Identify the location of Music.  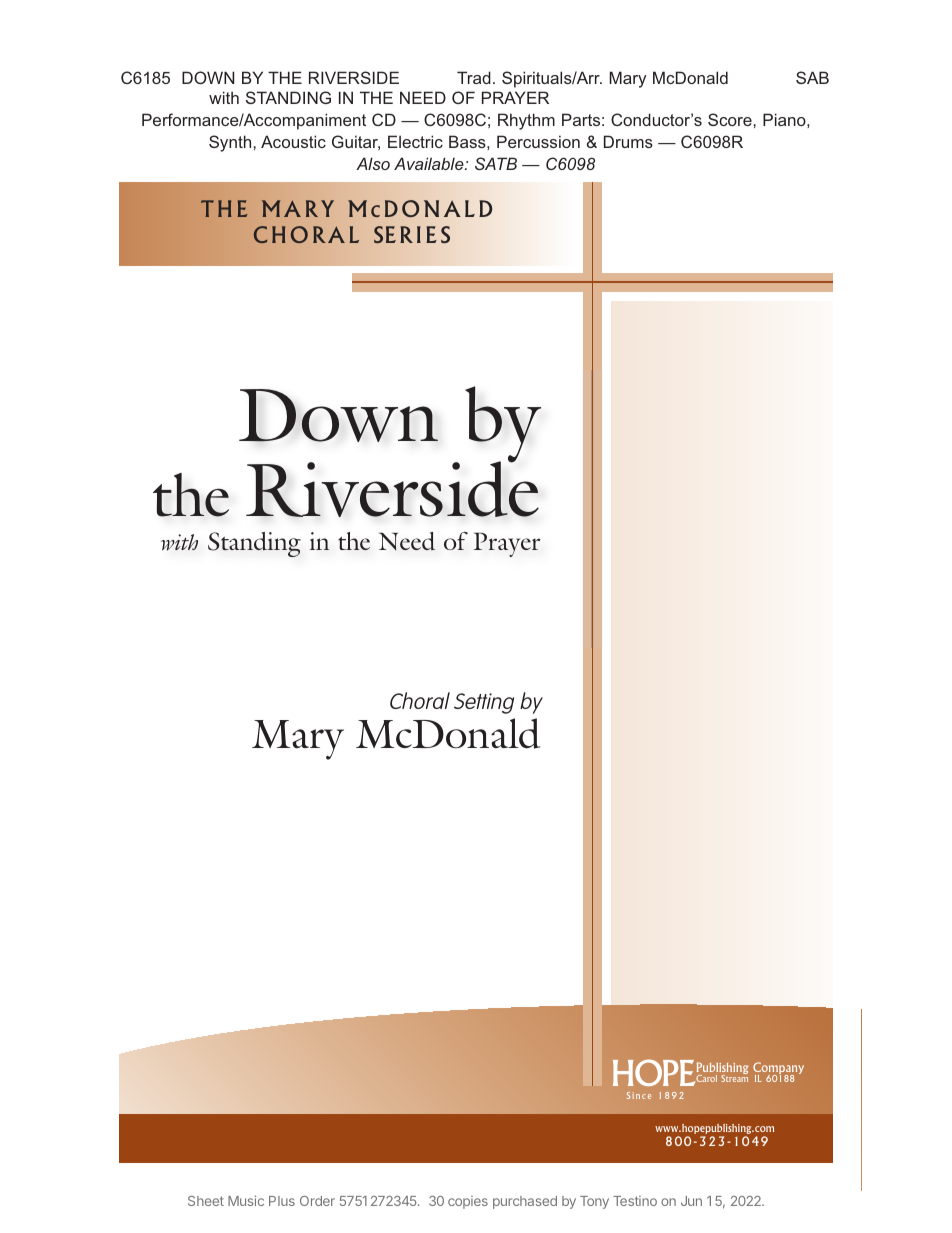
(246, 1200).
